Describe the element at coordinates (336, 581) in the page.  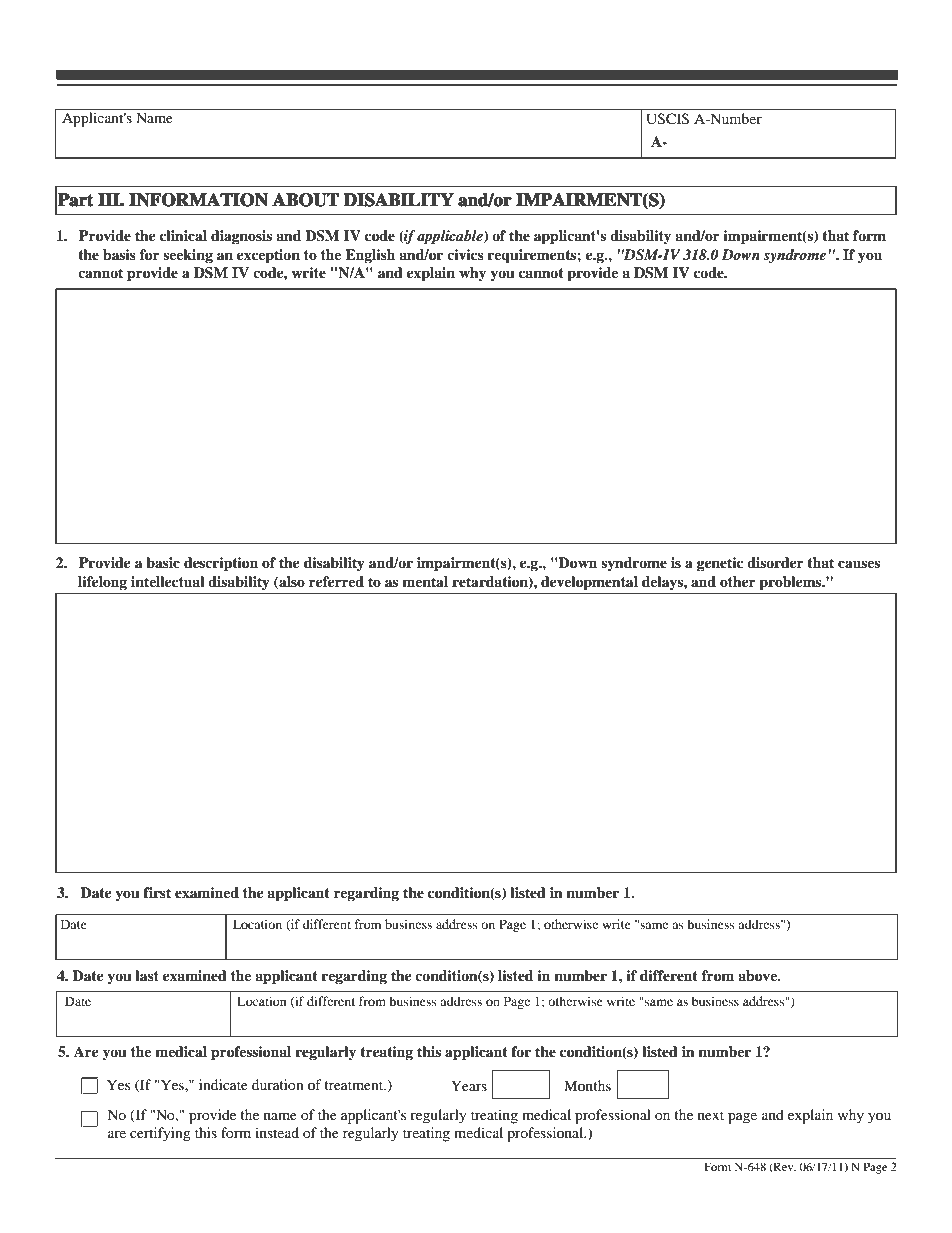
I see `referred` at that location.
